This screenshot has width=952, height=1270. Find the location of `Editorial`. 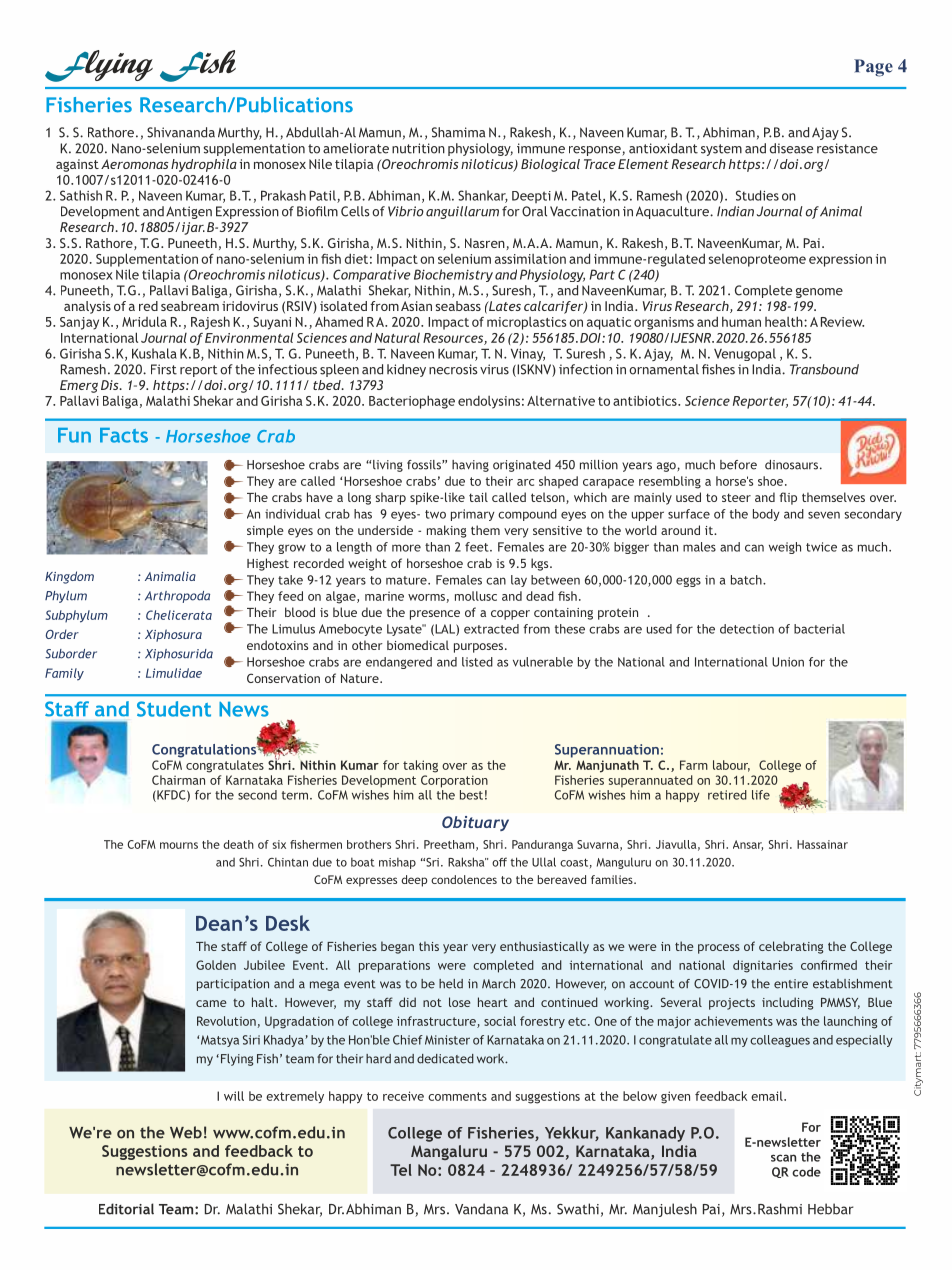

Editorial is located at coordinates (126, 1209).
